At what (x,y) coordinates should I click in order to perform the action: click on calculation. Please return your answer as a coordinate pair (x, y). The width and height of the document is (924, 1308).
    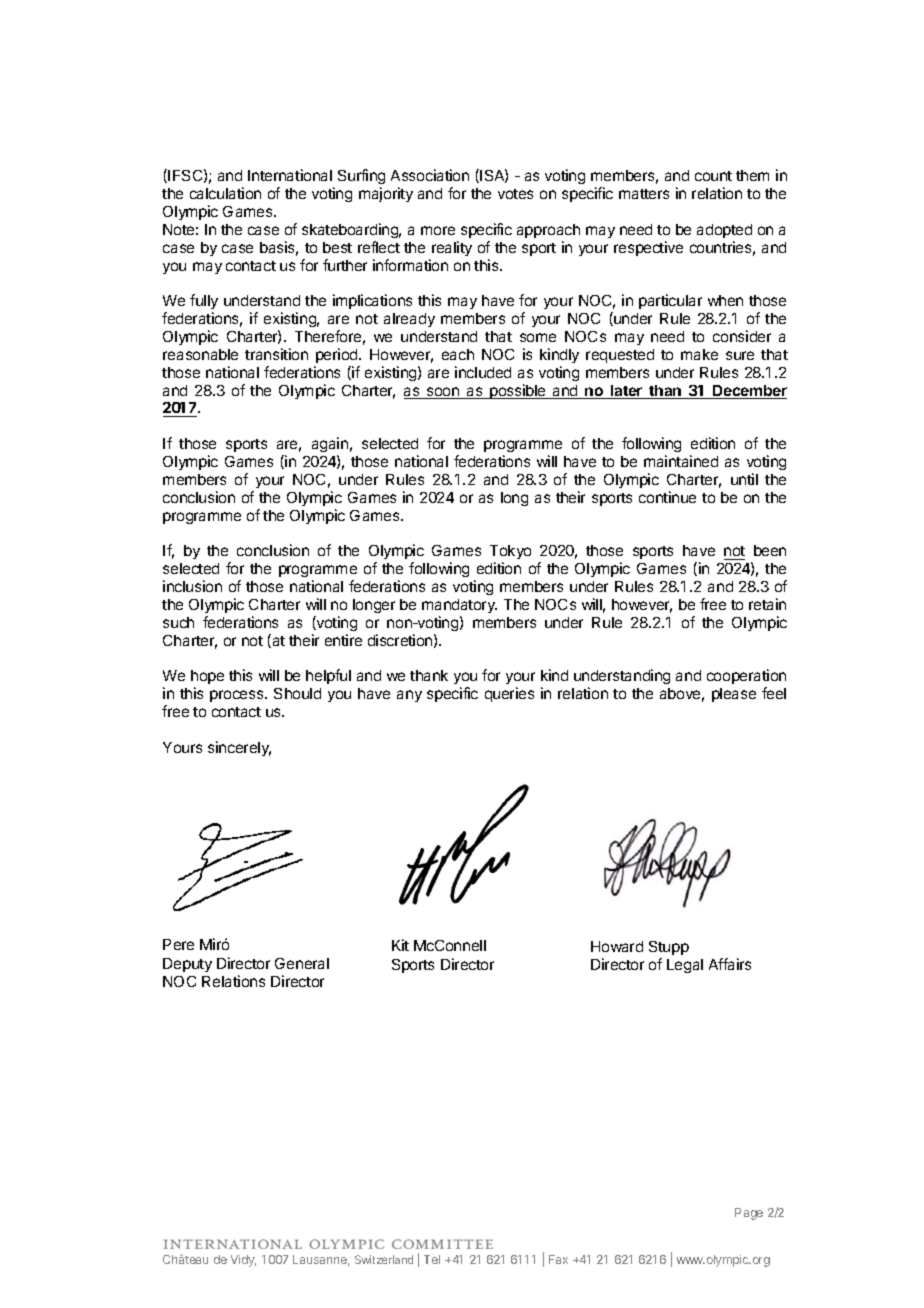
    Looking at the image, I should click on (225, 193).
